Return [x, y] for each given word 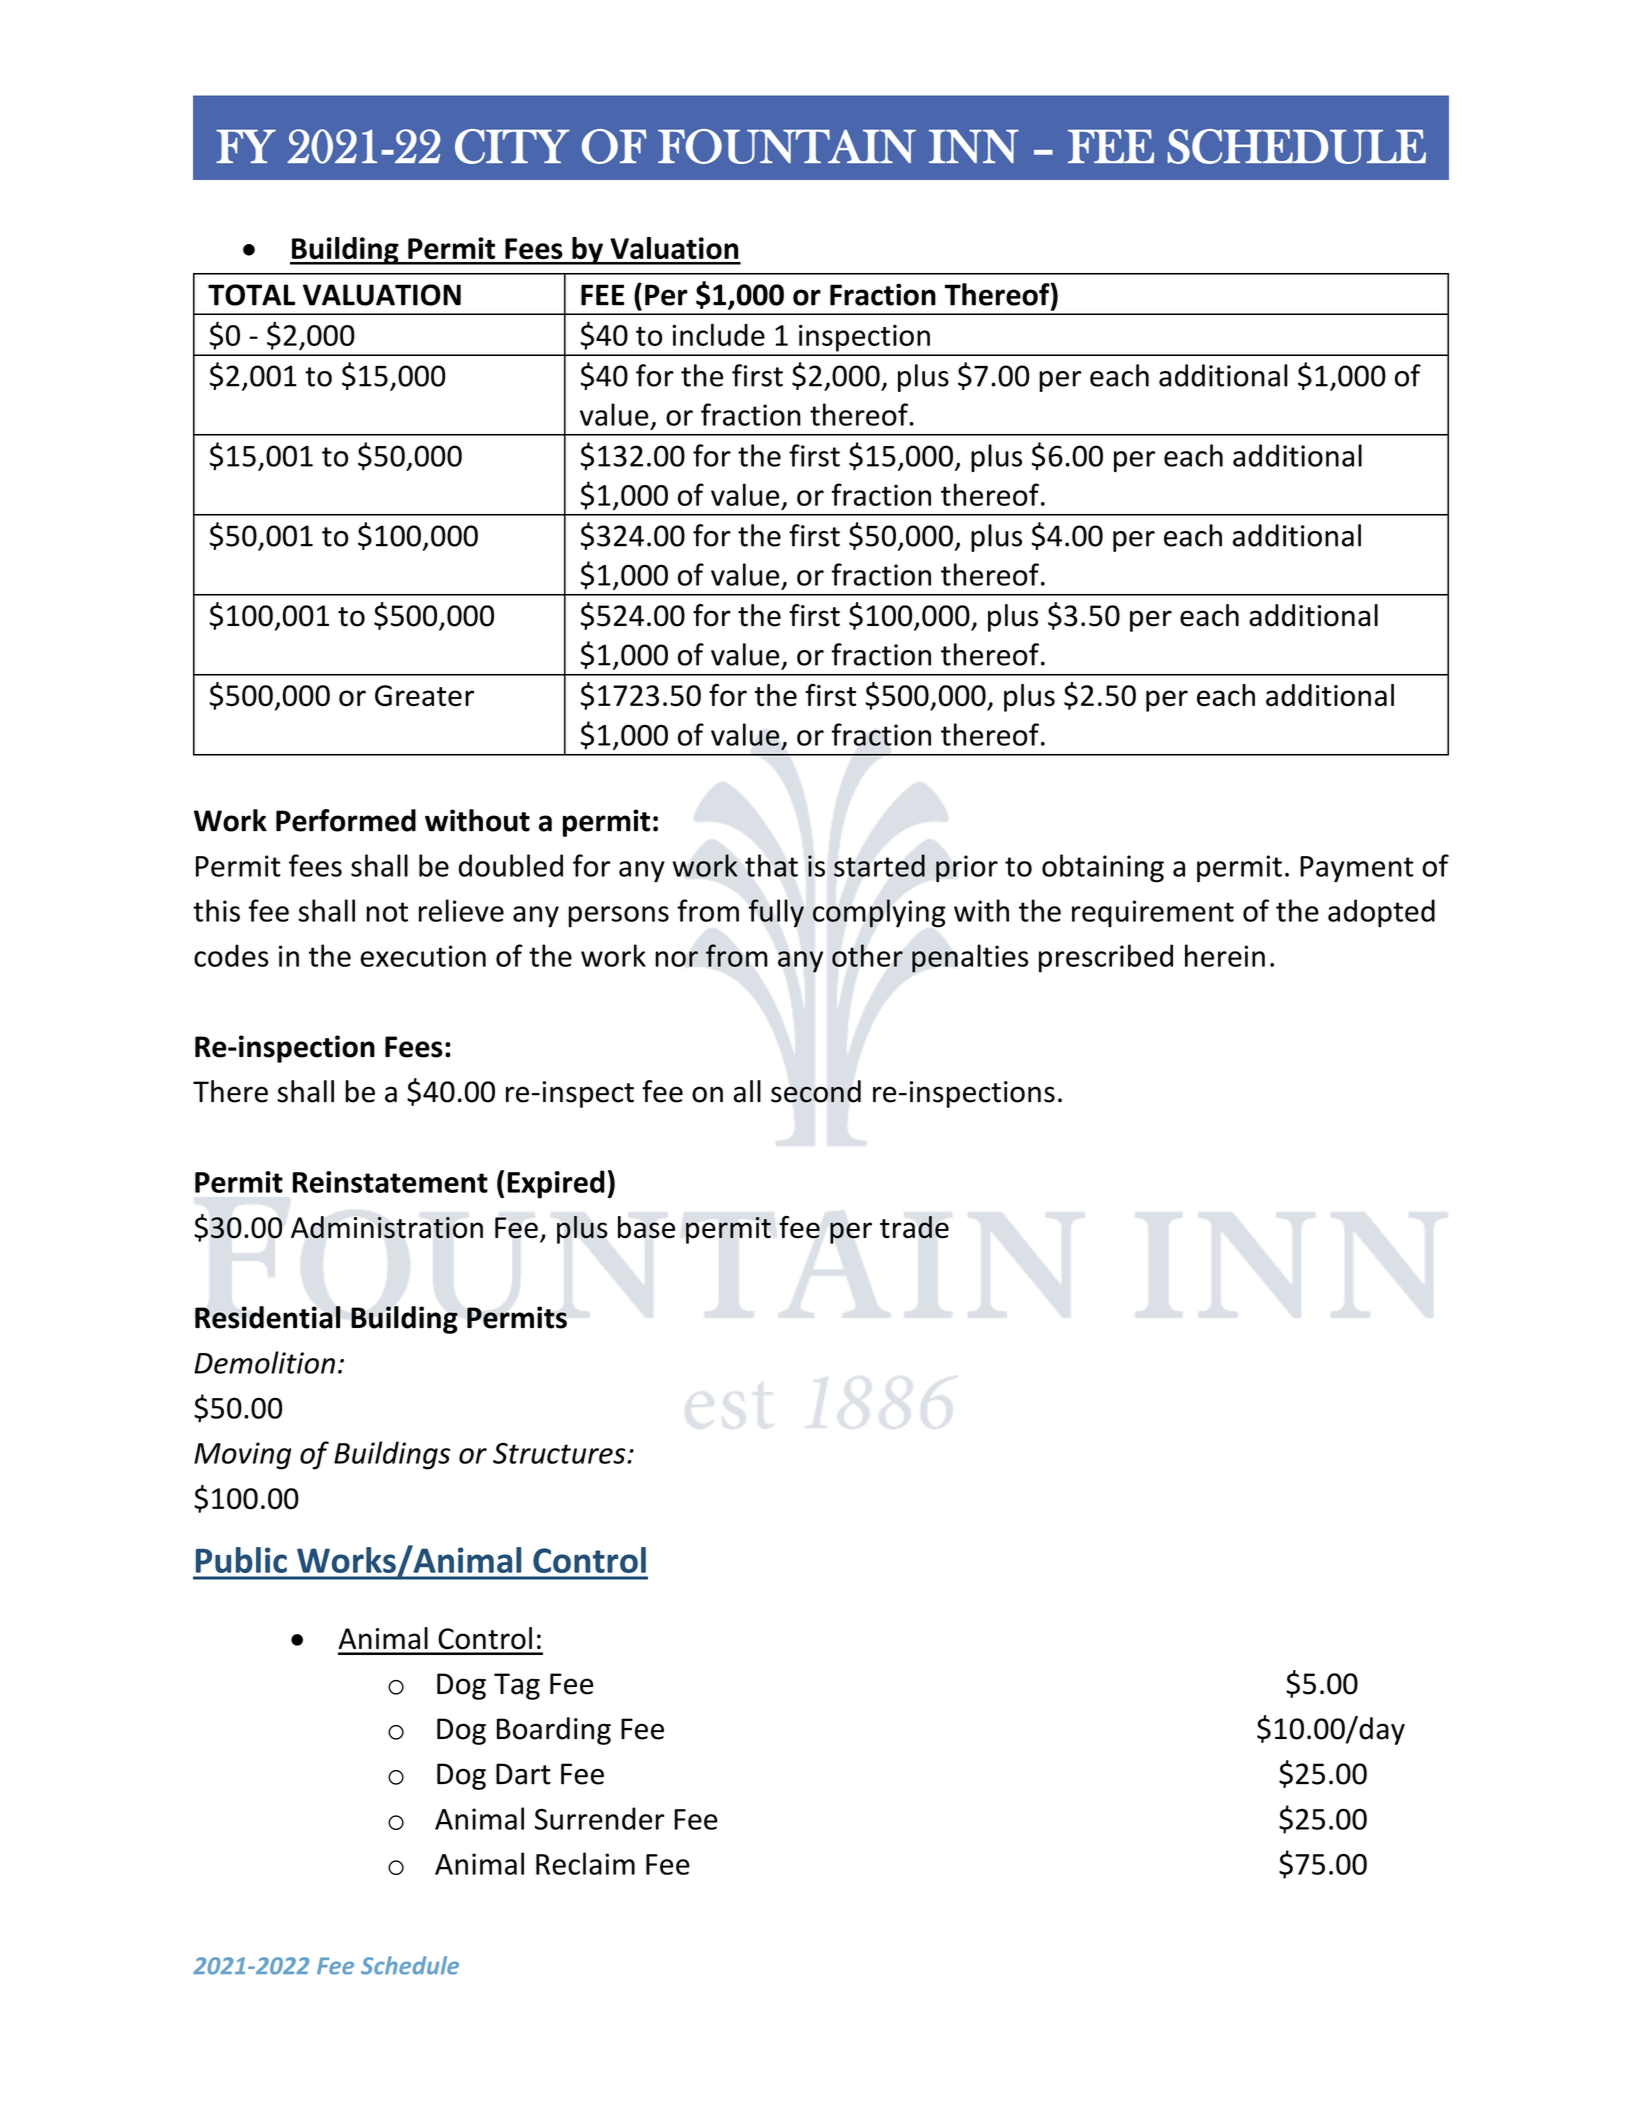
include [718, 334]
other [867, 955]
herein [1225, 955]
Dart [523, 1774]
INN [974, 146]
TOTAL [251, 295]
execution [423, 956]
